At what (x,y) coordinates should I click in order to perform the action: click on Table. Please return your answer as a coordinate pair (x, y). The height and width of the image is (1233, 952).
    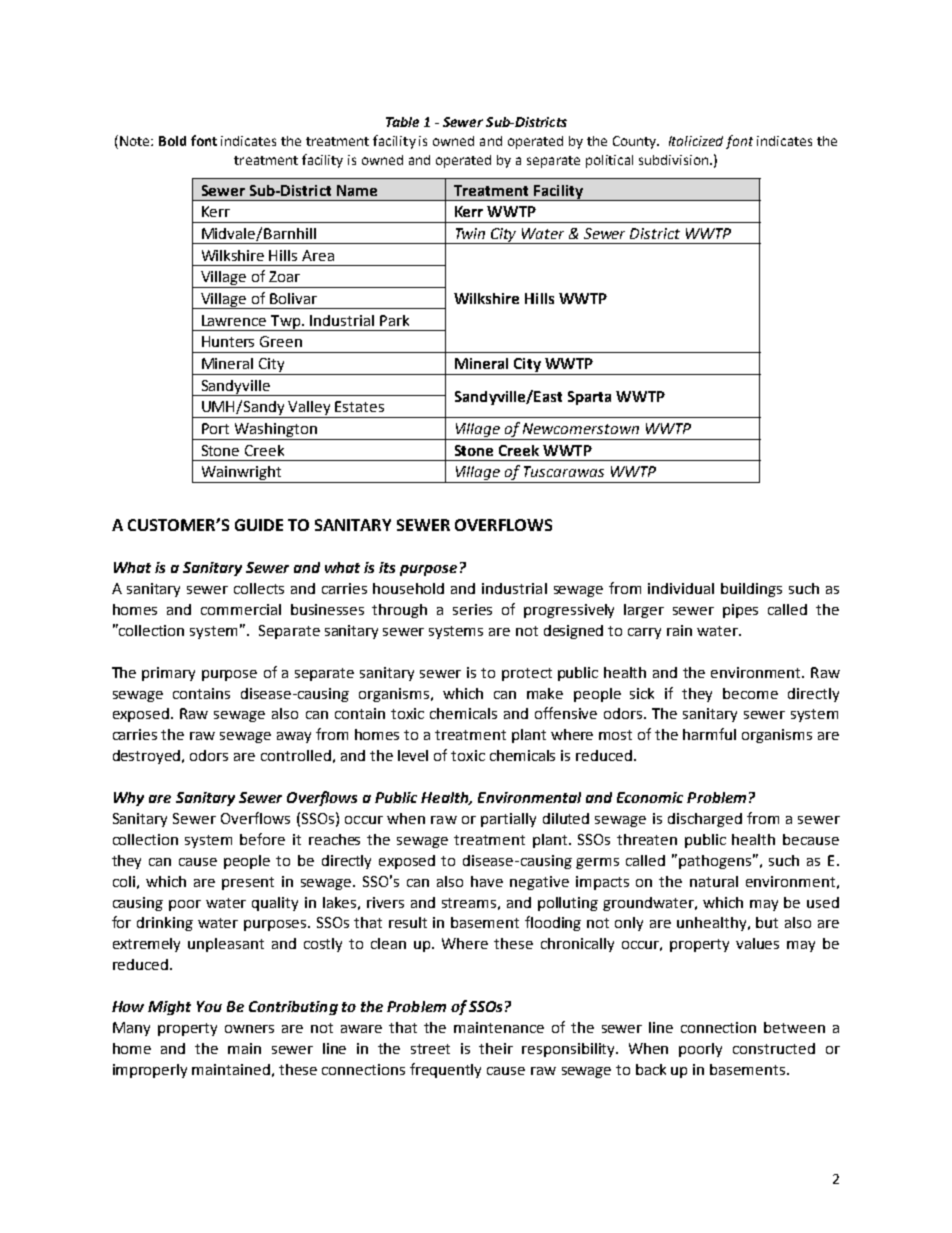
    Looking at the image, I should click on (402, 122).
